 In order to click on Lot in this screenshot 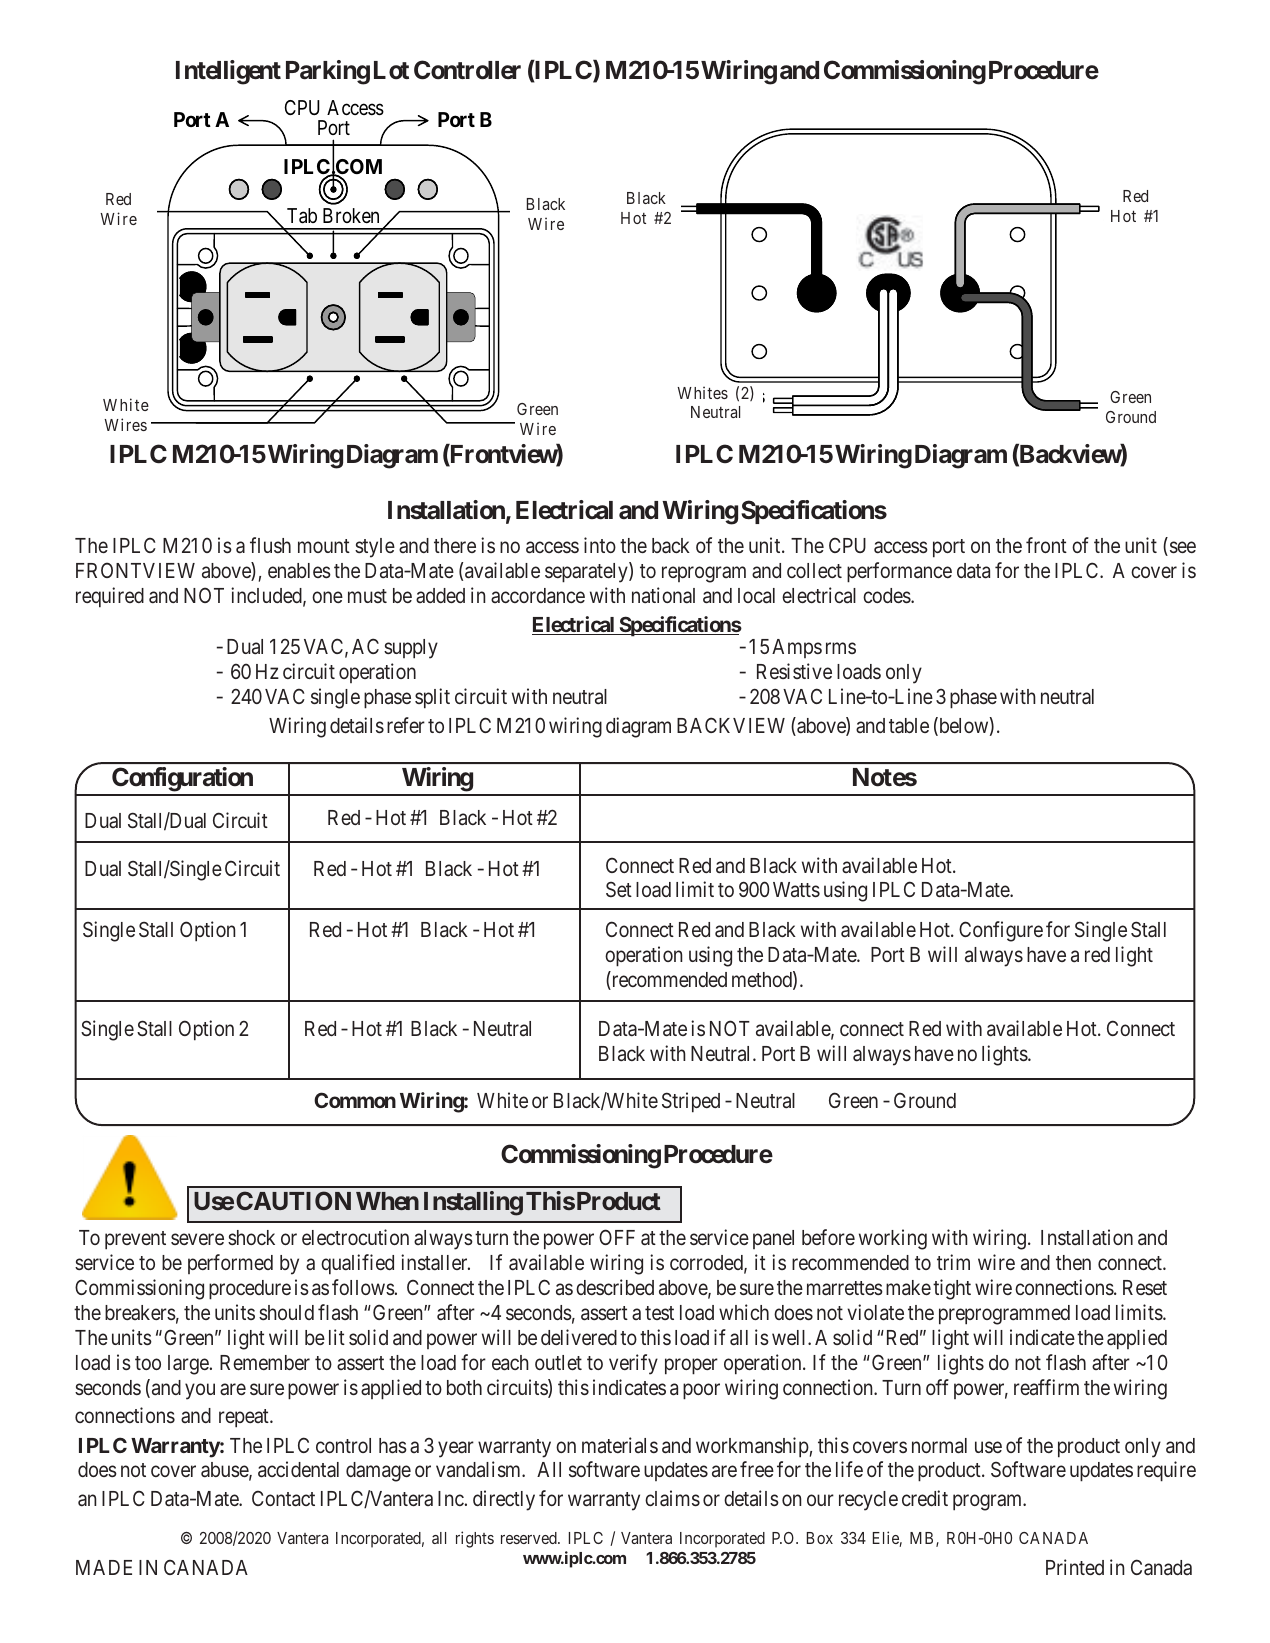, I will do `click(391, 70)`.
